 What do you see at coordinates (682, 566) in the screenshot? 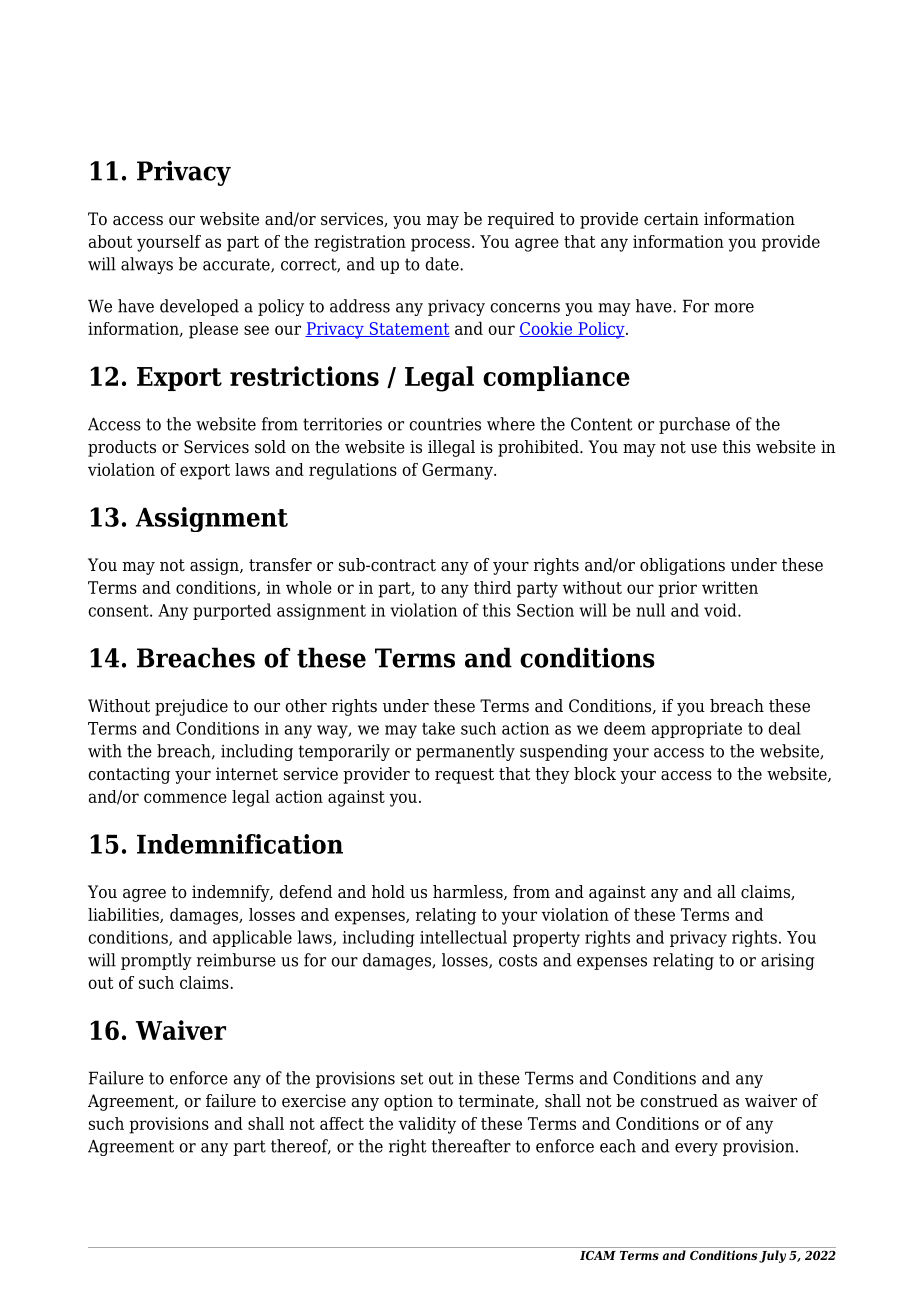
I see `obligations` at bounding box center [682, 566].
